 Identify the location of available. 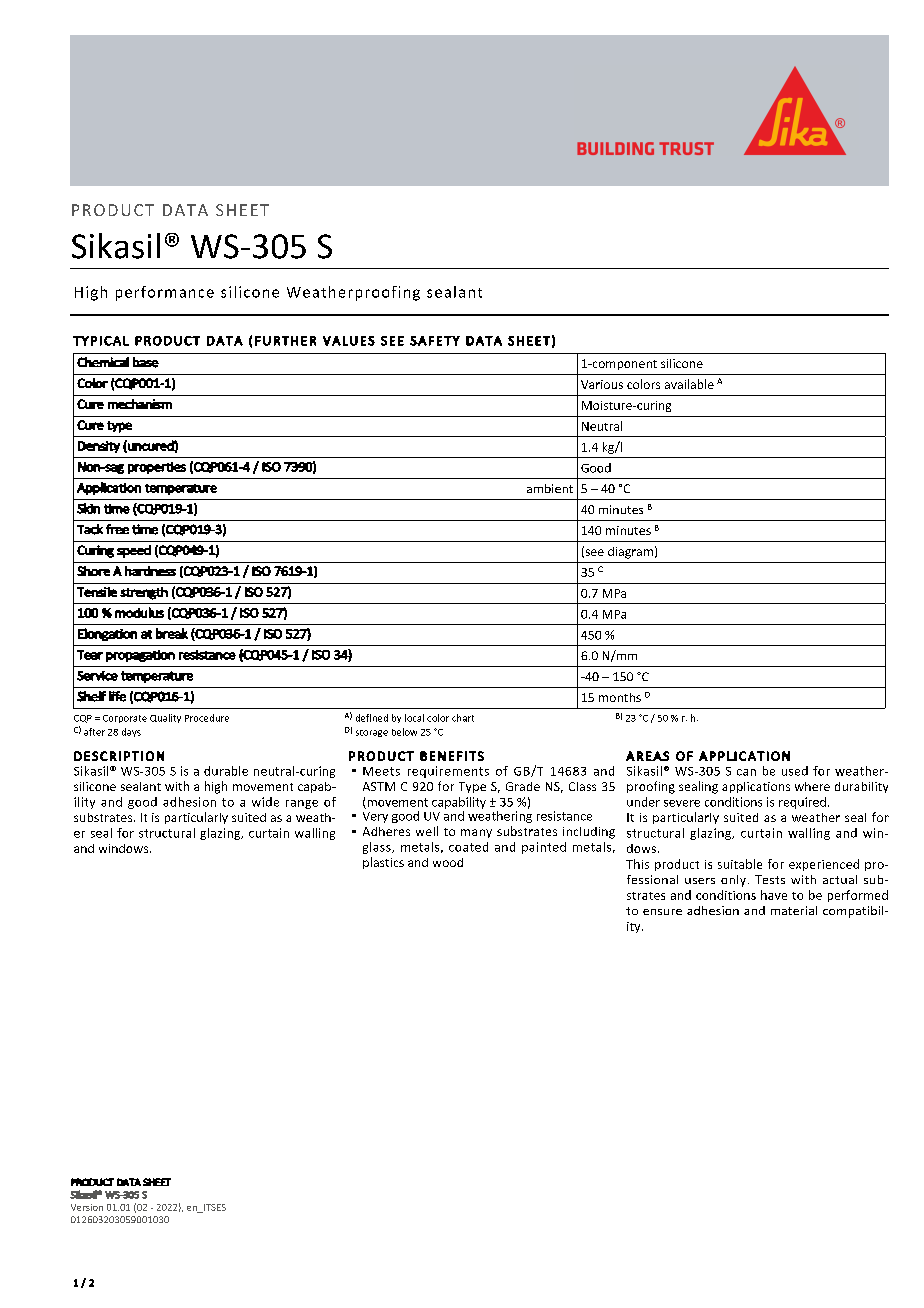
(689, 384).
